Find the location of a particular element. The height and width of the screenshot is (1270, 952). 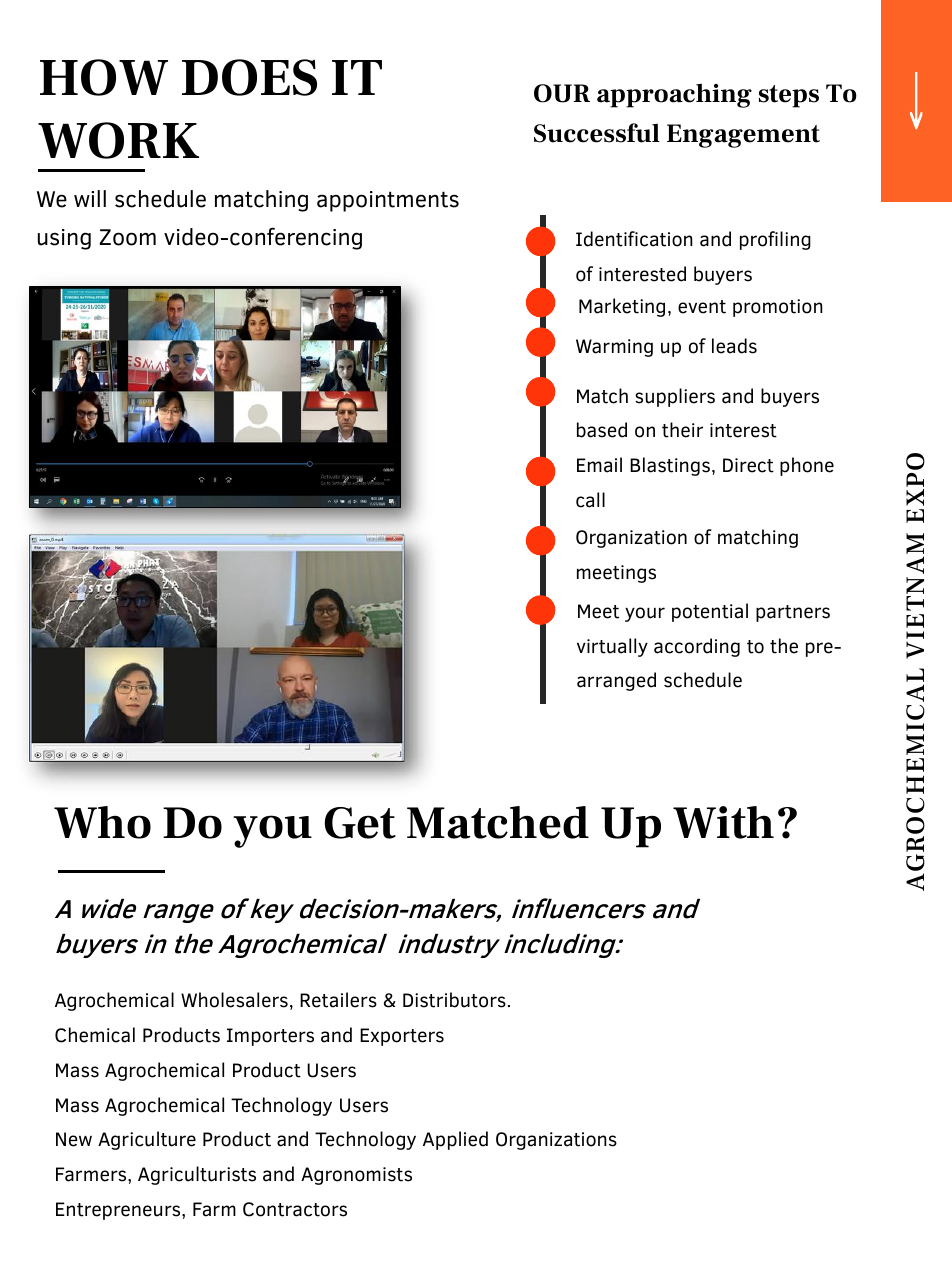

Applied is located at coordinates (455, 1140).
